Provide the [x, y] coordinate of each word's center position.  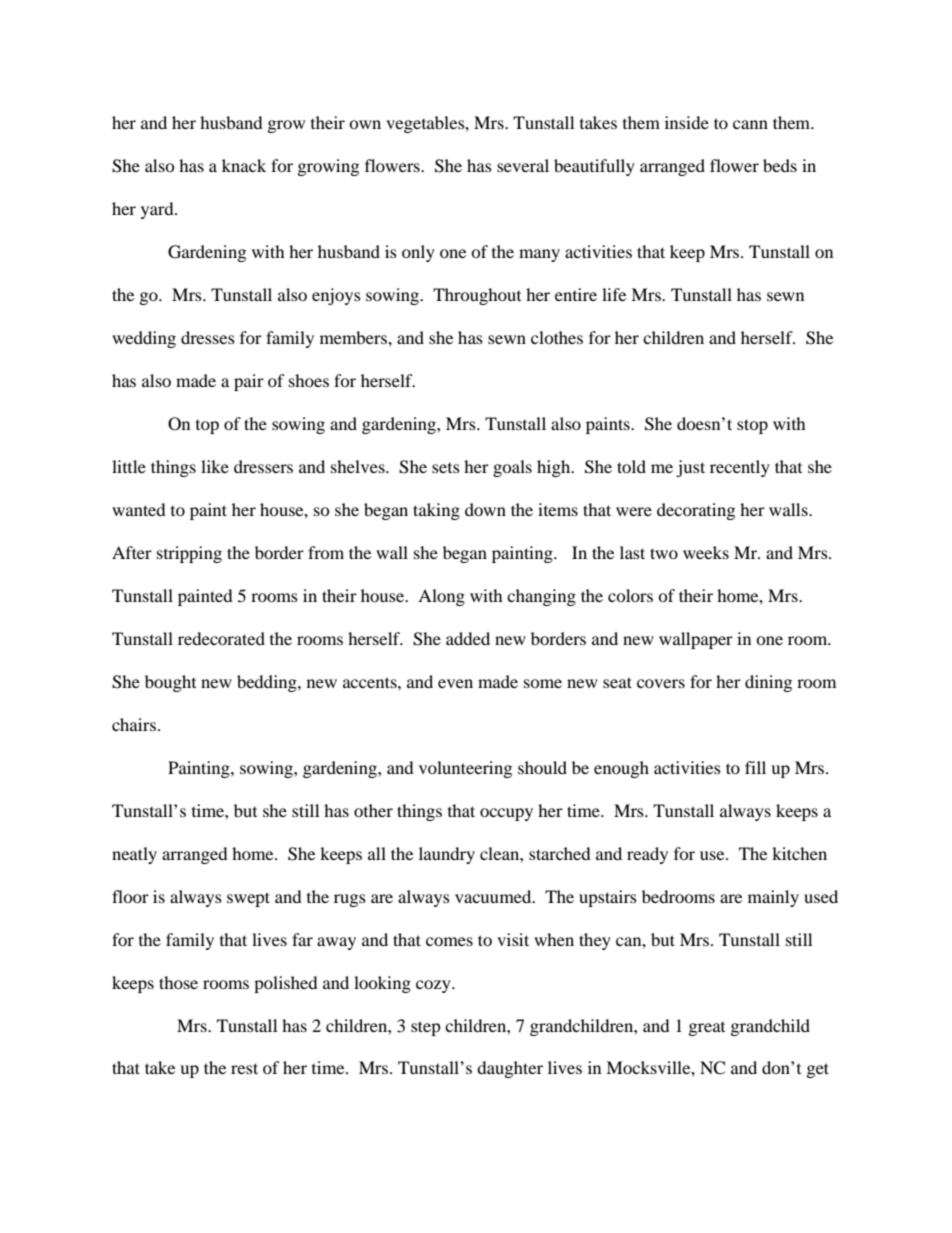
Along [441, 597]
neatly [134, 855]
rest [244, 1068]
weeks [706, 552]
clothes [557, 337]
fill [755, 767]
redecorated [221, 638]
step [426, 1028]
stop [752, 426]
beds [780, 165]
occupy [506, 814]
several [523, 165]
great [707, 1029]
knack [244, 165]
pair [249, 382]
